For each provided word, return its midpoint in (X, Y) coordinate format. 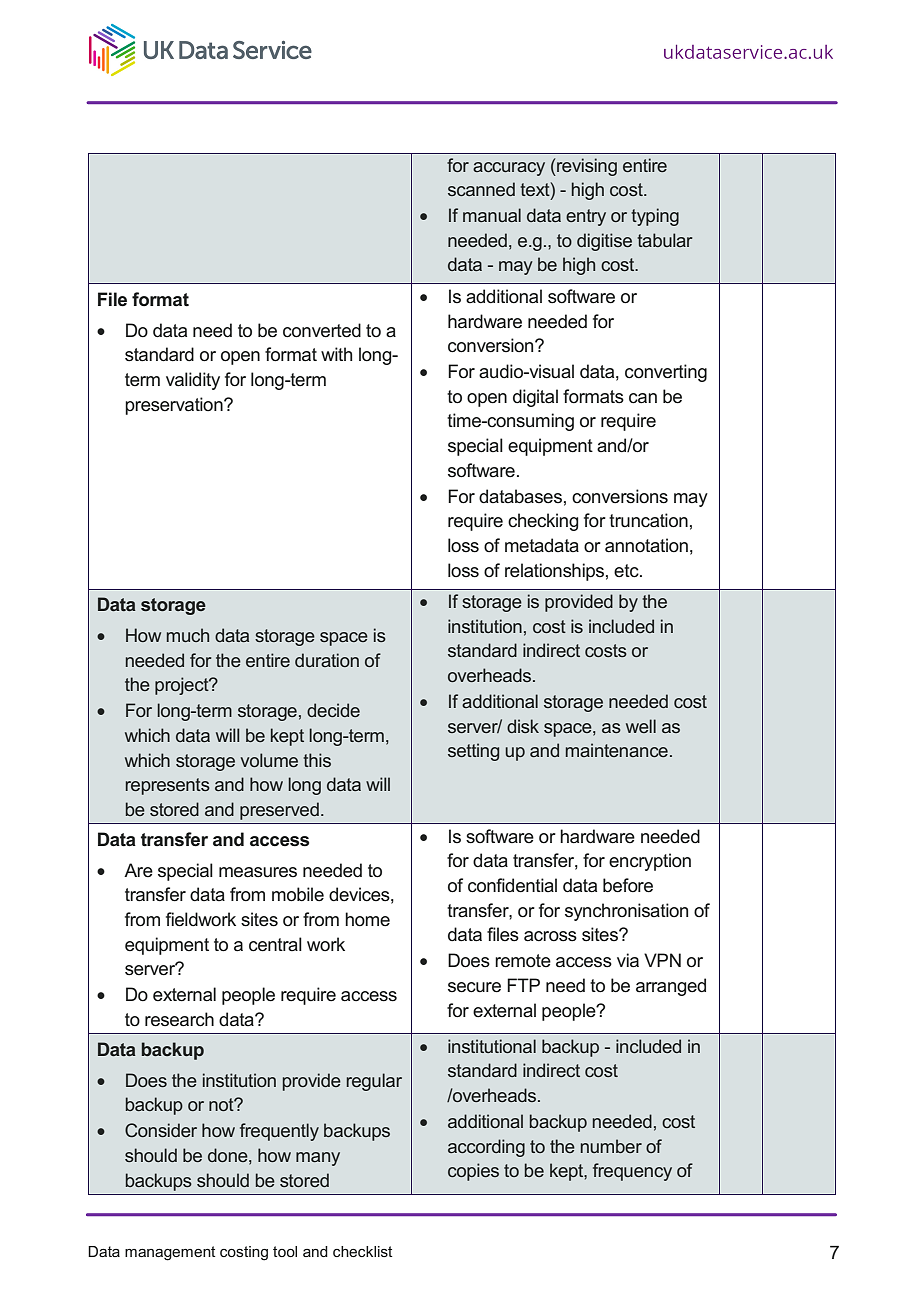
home (367, 919)
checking (543, 522)
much (188, 635)
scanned (481, 189)
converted (322, 330)
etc (627, 571)
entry (586, 217)
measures (258, 872)
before (628, 885)
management (170, 1253)
